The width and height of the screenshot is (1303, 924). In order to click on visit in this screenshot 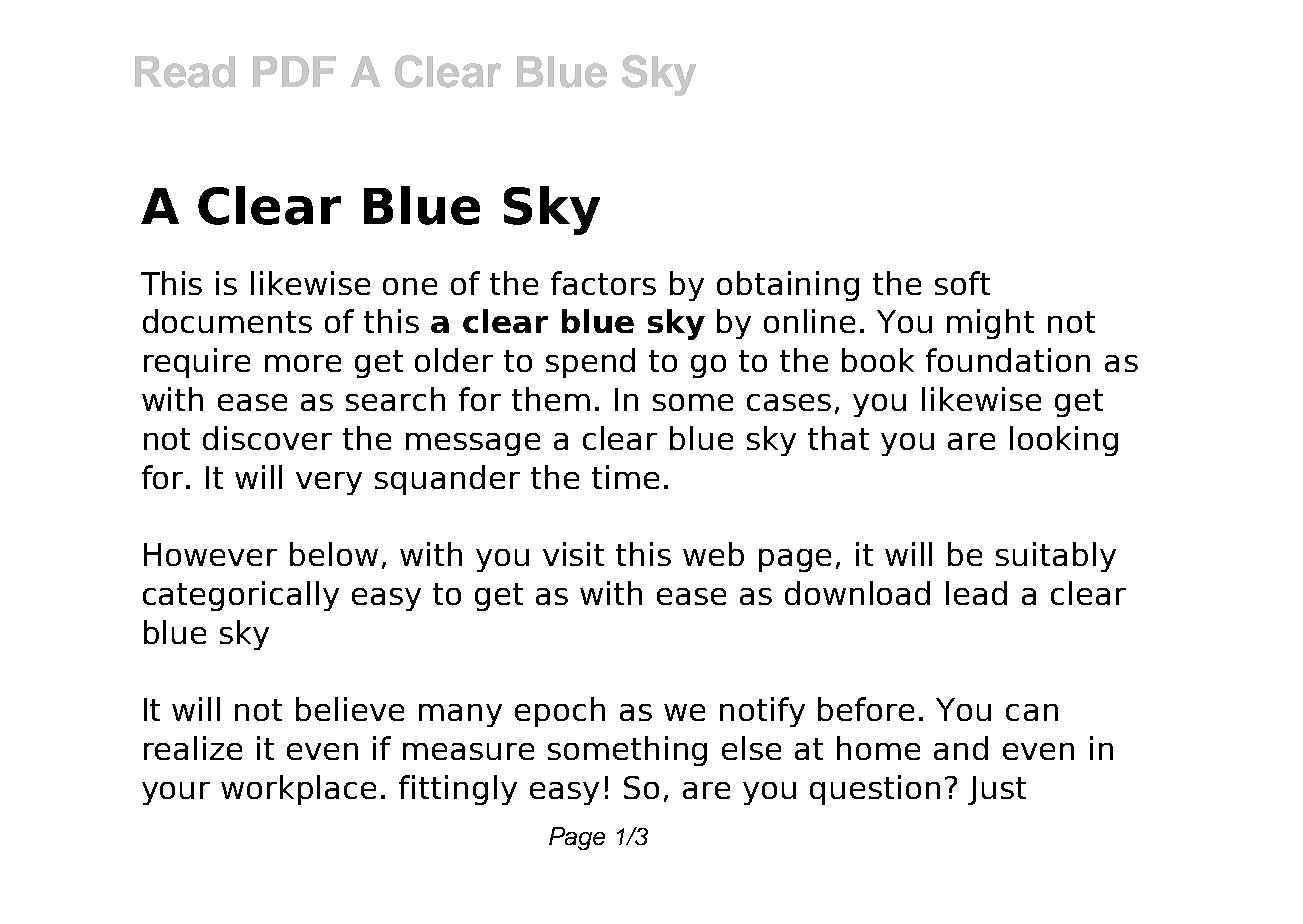, I will do `click(573, 554)`.
